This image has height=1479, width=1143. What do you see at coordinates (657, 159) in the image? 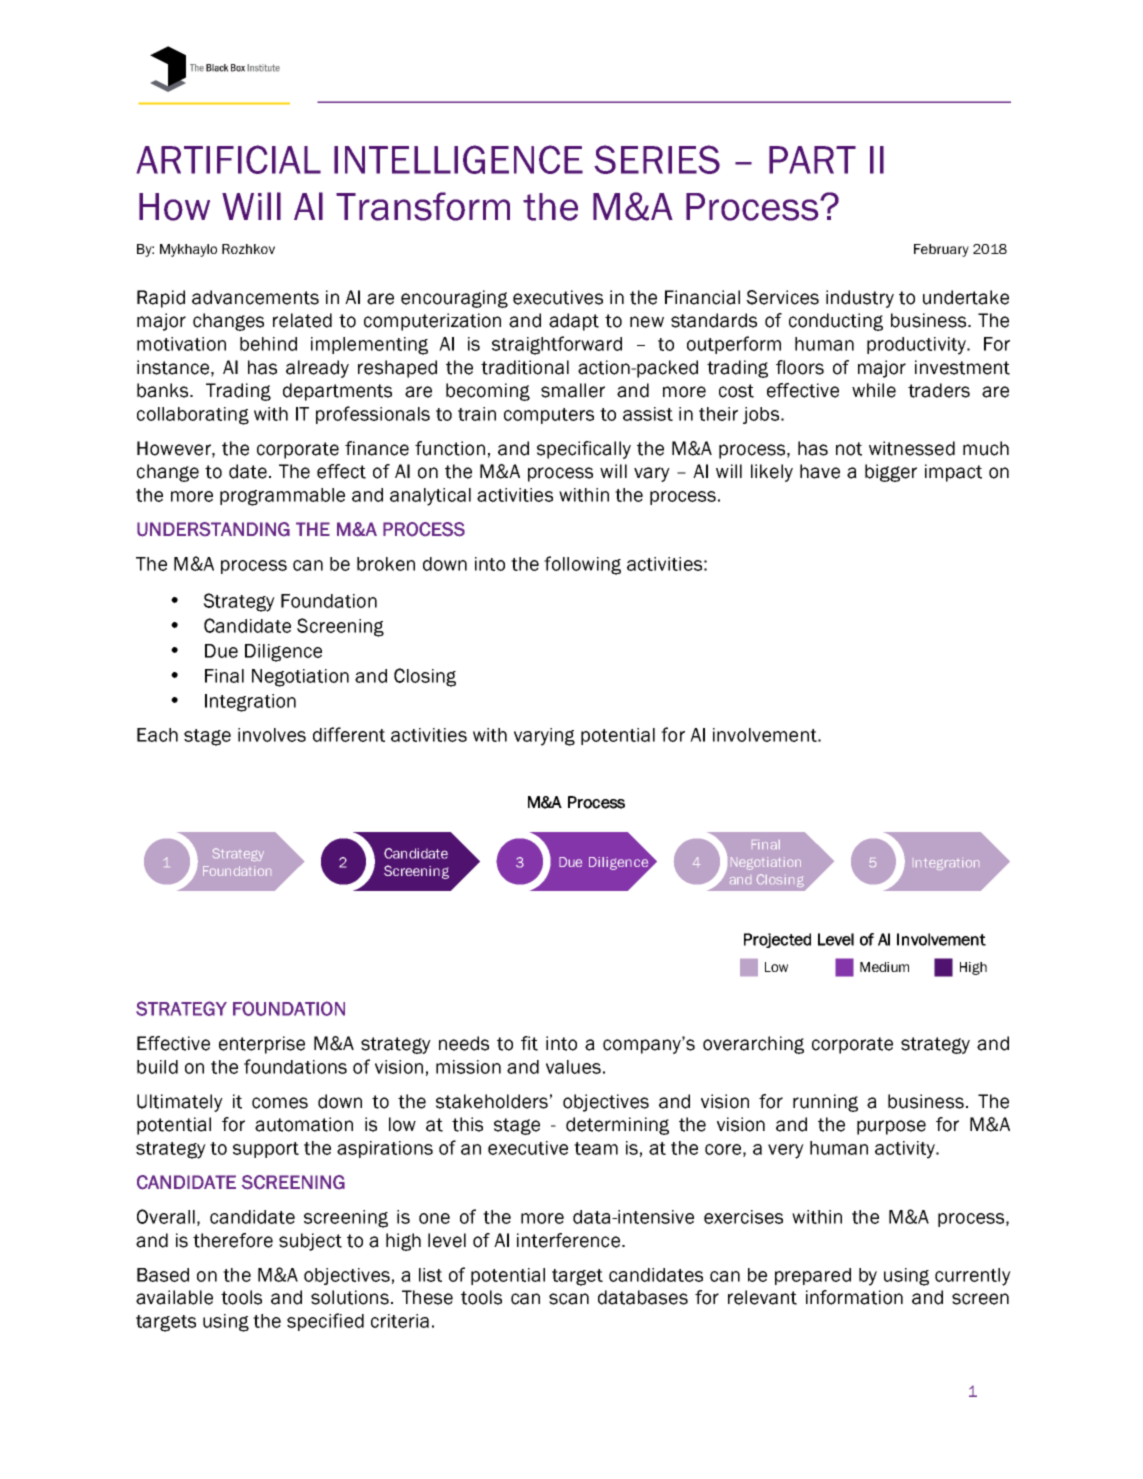
I see `SERIES` at bounding box center [657, 159].
